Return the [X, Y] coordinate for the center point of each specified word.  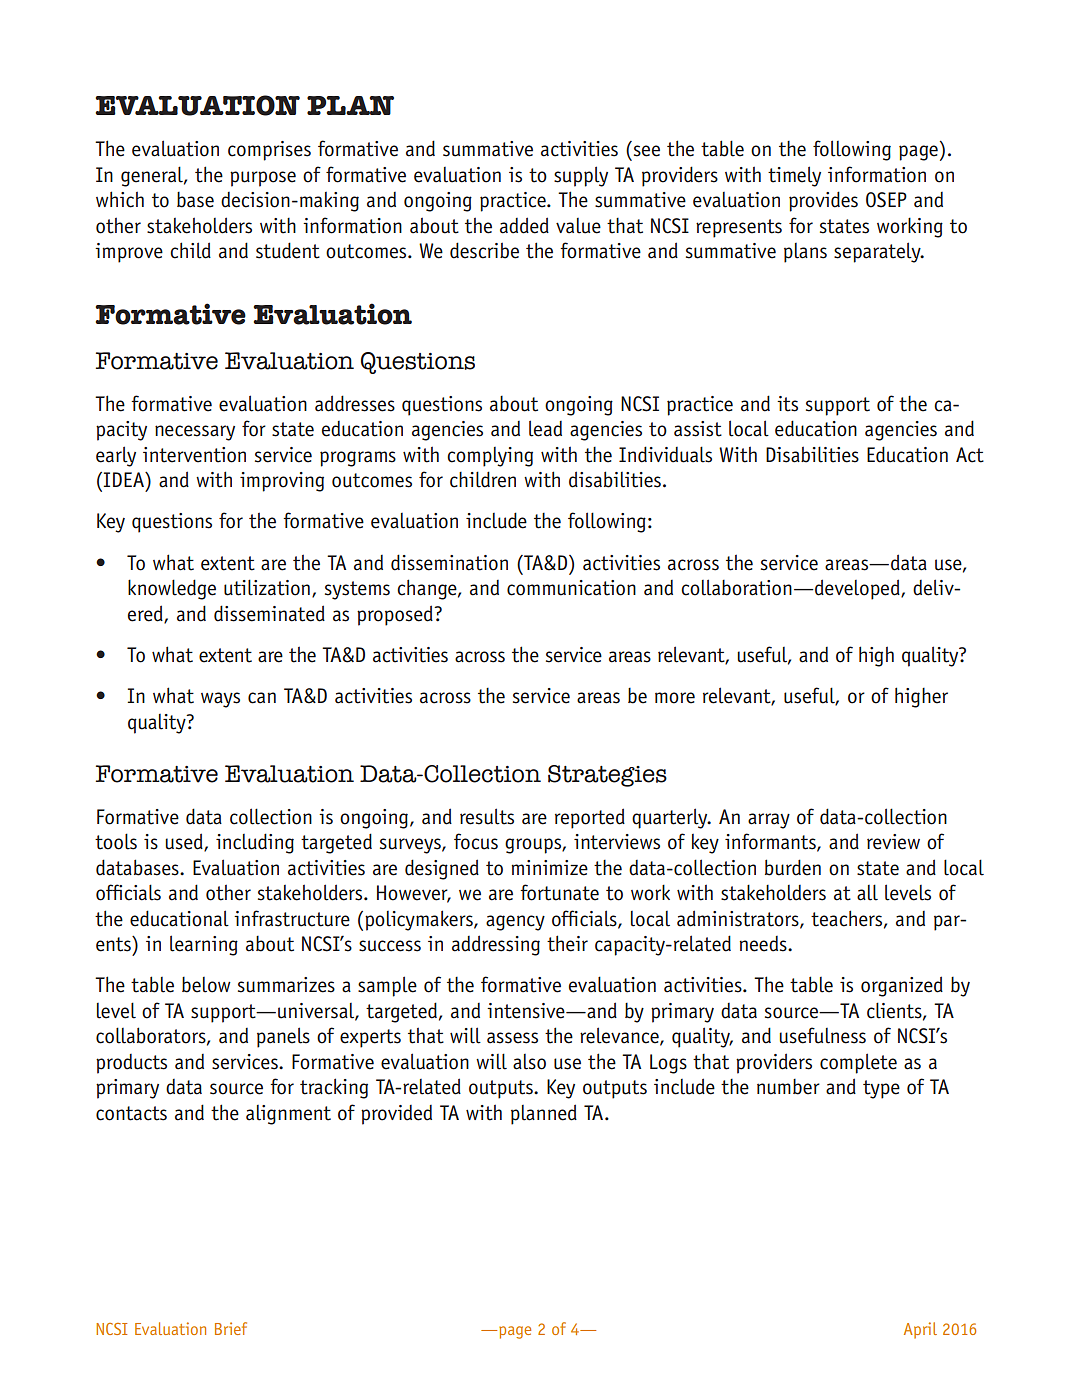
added [524, 225]
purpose [263, 179]
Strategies [607, 776]
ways [220, 700]
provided [396, 1115]
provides [823, 201]
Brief [231, 1328]
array [769, 821]
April [920, 1330]
